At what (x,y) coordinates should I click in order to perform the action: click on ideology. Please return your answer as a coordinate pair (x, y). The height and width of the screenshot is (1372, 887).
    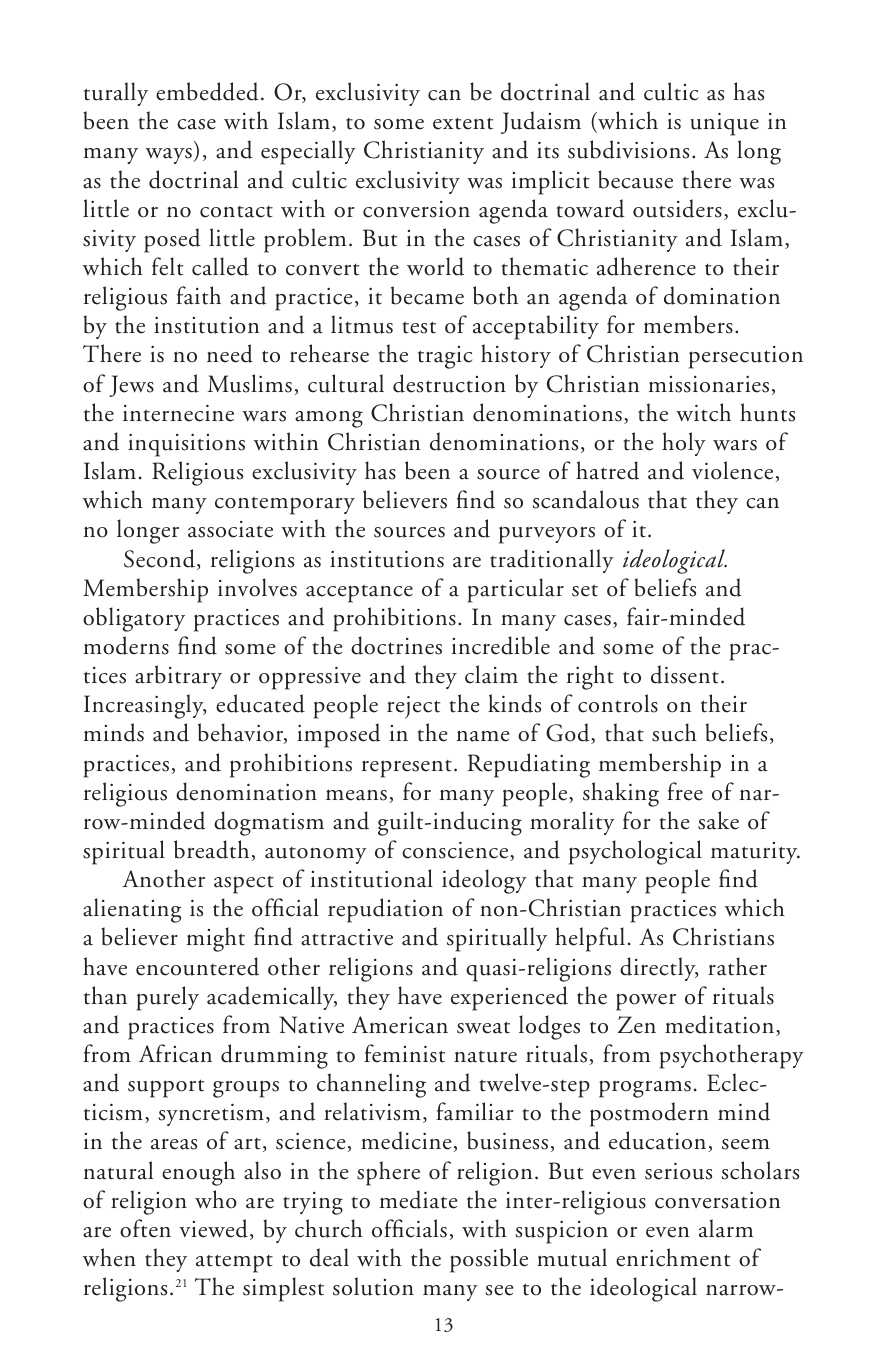
    Looking at the image, I should click on (484, 881).
